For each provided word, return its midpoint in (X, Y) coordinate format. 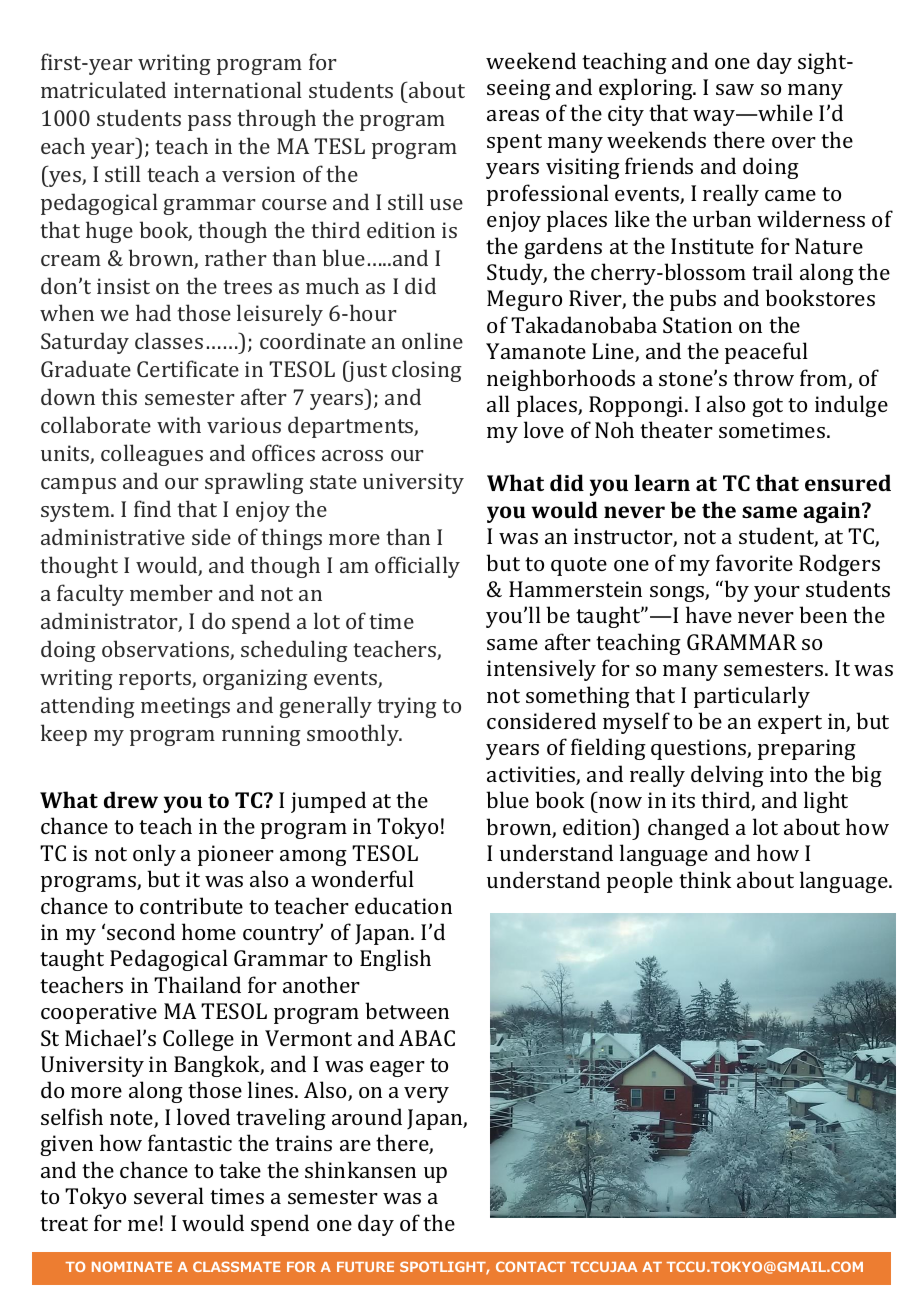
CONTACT (531, 1266)
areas (513, 115)
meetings (185, 707)
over (794, 142)
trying (407, 707)
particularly (752, 697)
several (169, 1195)
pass (209, 123)
